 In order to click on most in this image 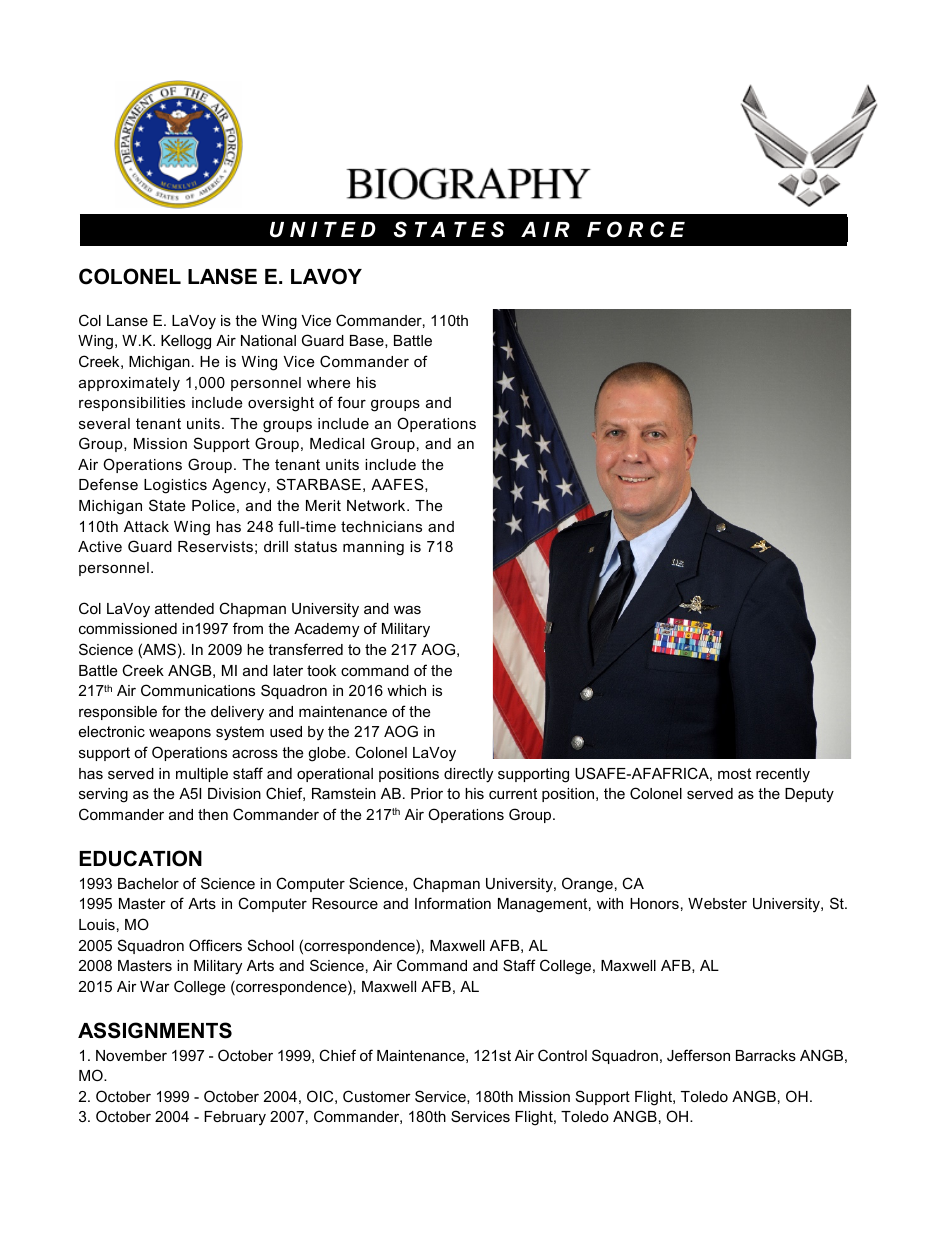, I will do `click(734, 773)`.
